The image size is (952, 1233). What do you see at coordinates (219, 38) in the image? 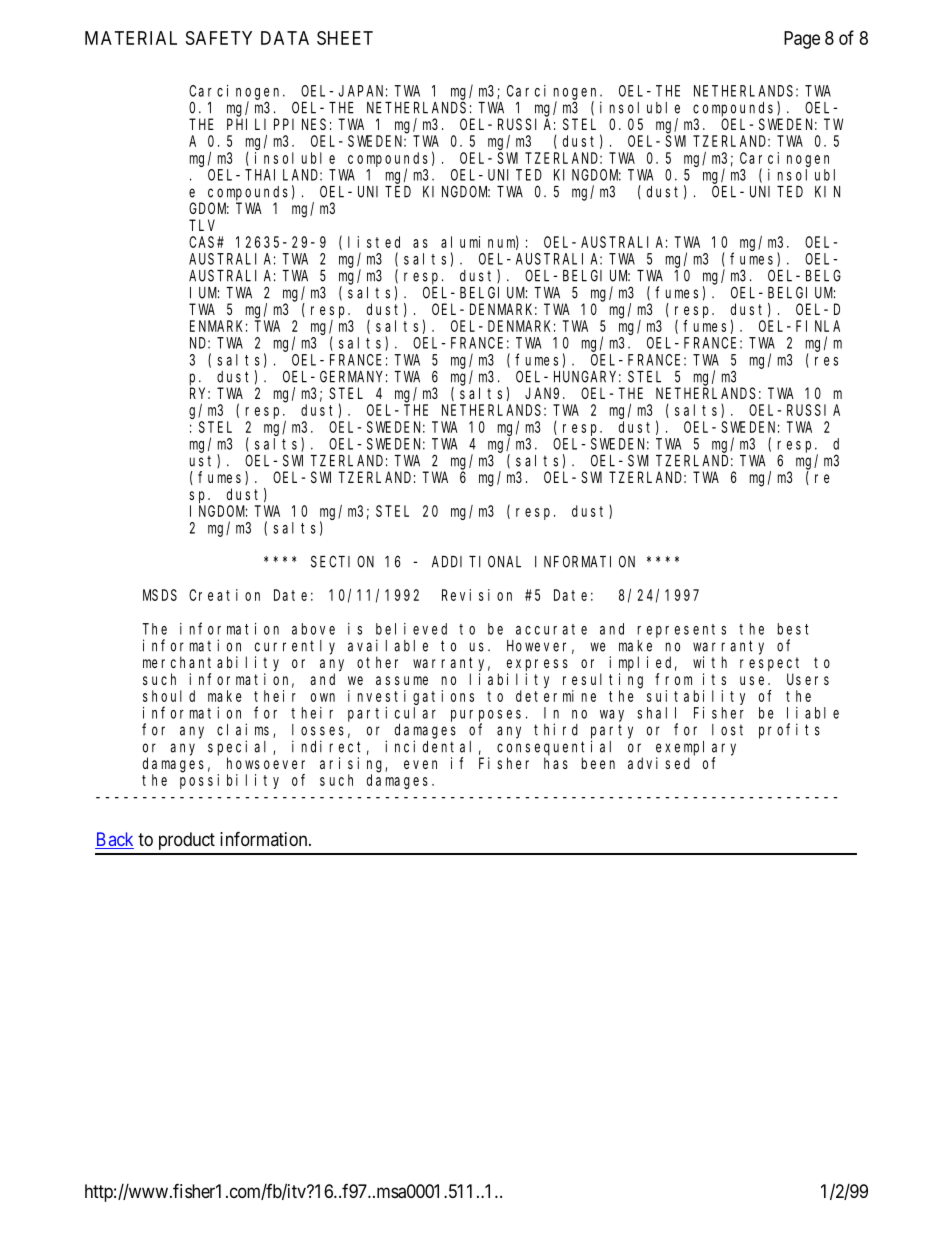
I see `SAFETY` at bounding box center [219, 38].
